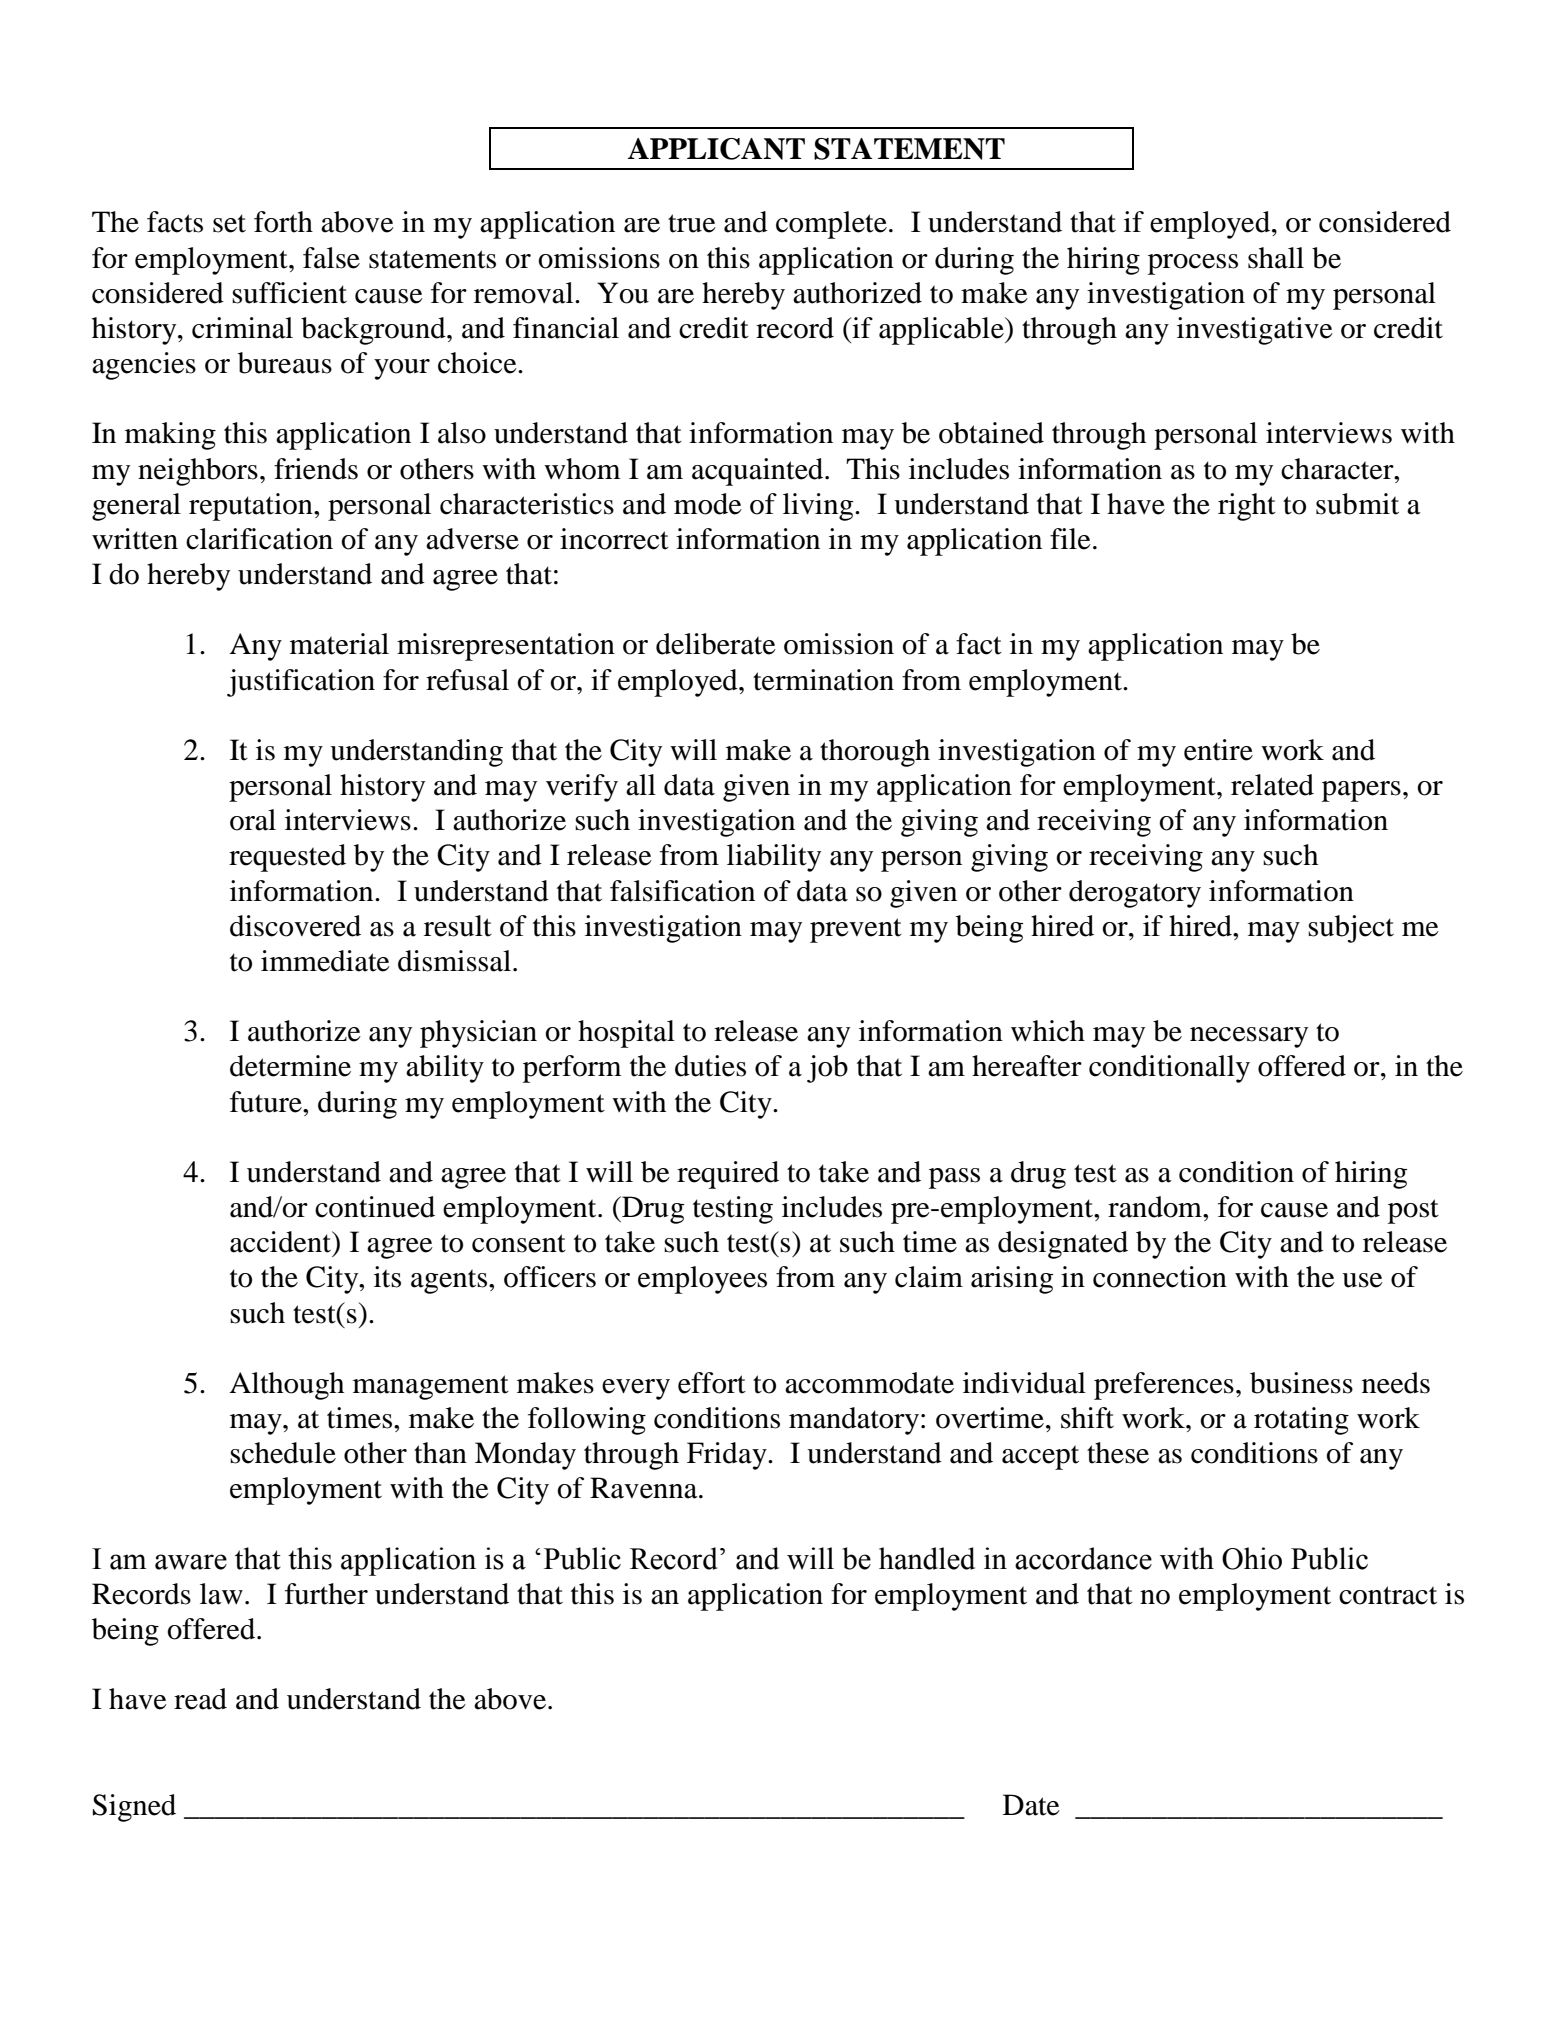 The height and width of the screenshot is (2018, 1560). What do you see at coordinates (283, 222) in the screenshot?
I see `forth` at bounding box center [283, 222].
